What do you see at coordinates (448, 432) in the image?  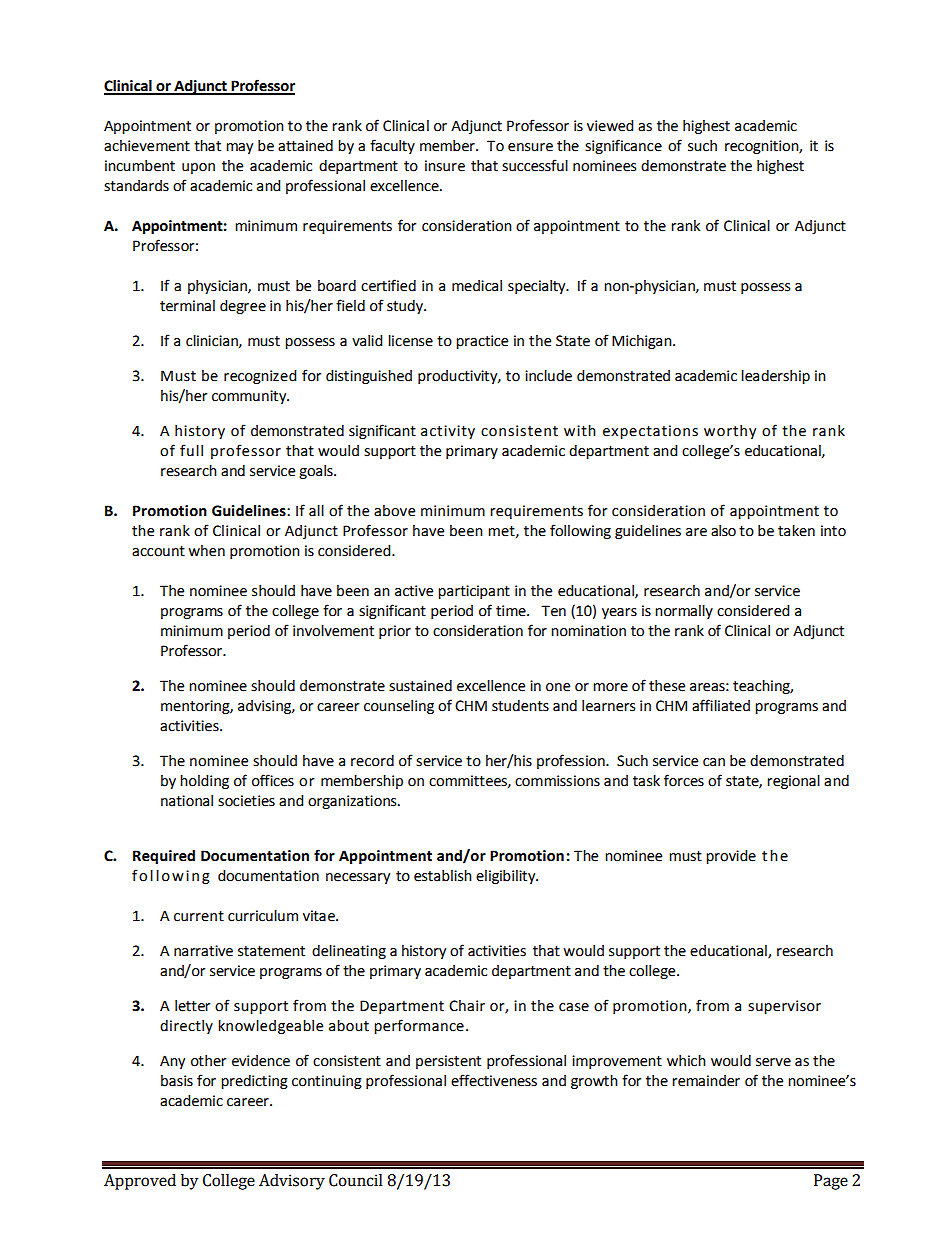 I see `activity` at bounding box center [448, 432].
